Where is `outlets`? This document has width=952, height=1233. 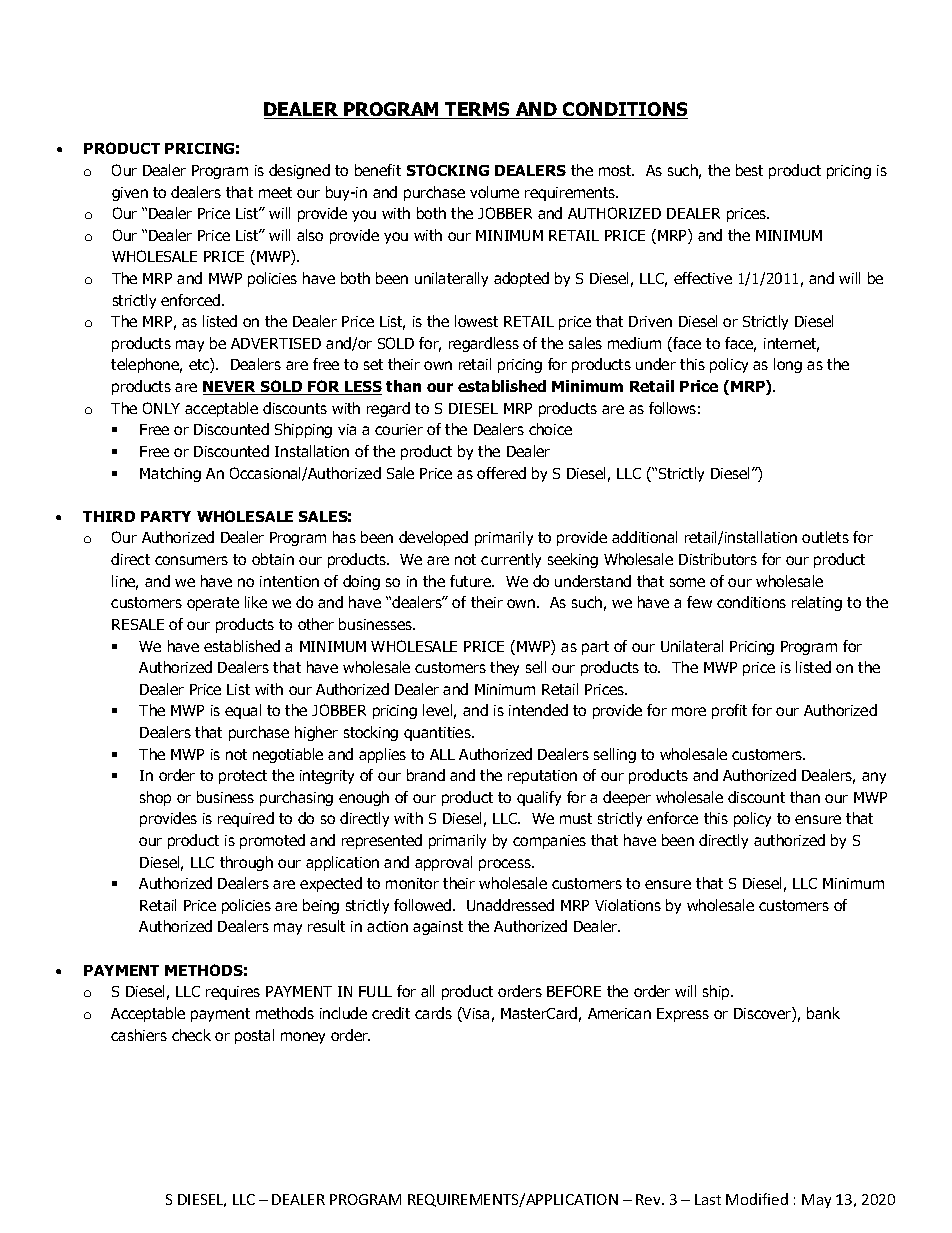
outlets is located at coordinates (825, 537).
